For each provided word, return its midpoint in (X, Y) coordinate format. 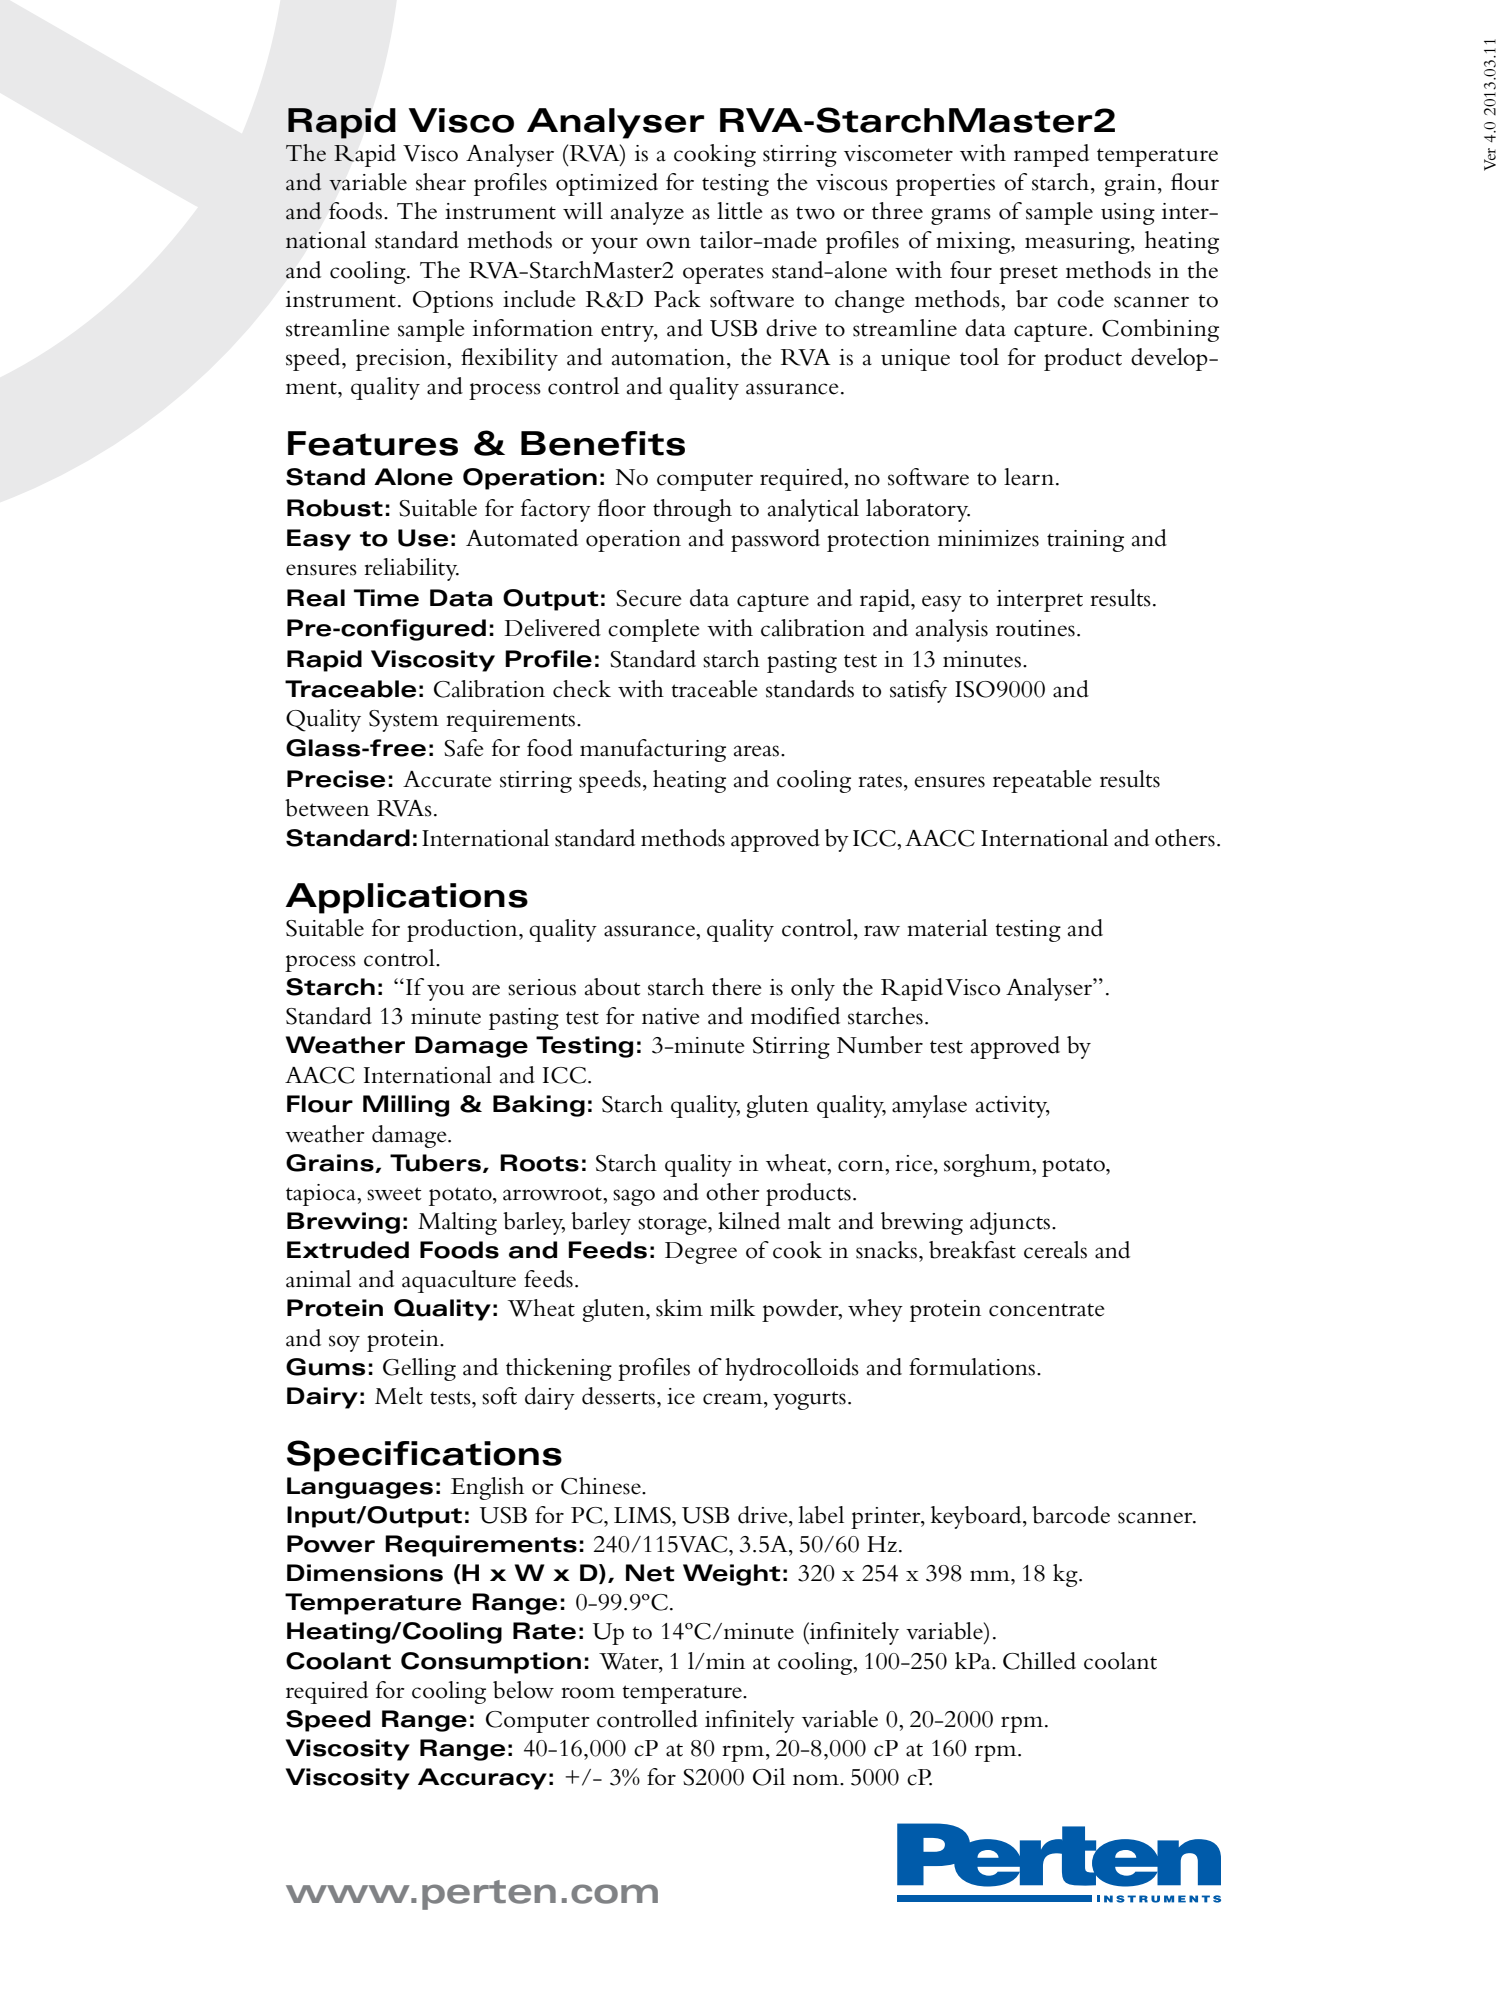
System (404, 721)
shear (441, 182)
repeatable (1042, 781)
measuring (1078, 243)
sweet (394, 1194)
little (740, 211)
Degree (701, 1253)
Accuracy (482, 1779)
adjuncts (1011, 1223)
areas (758, 751)
